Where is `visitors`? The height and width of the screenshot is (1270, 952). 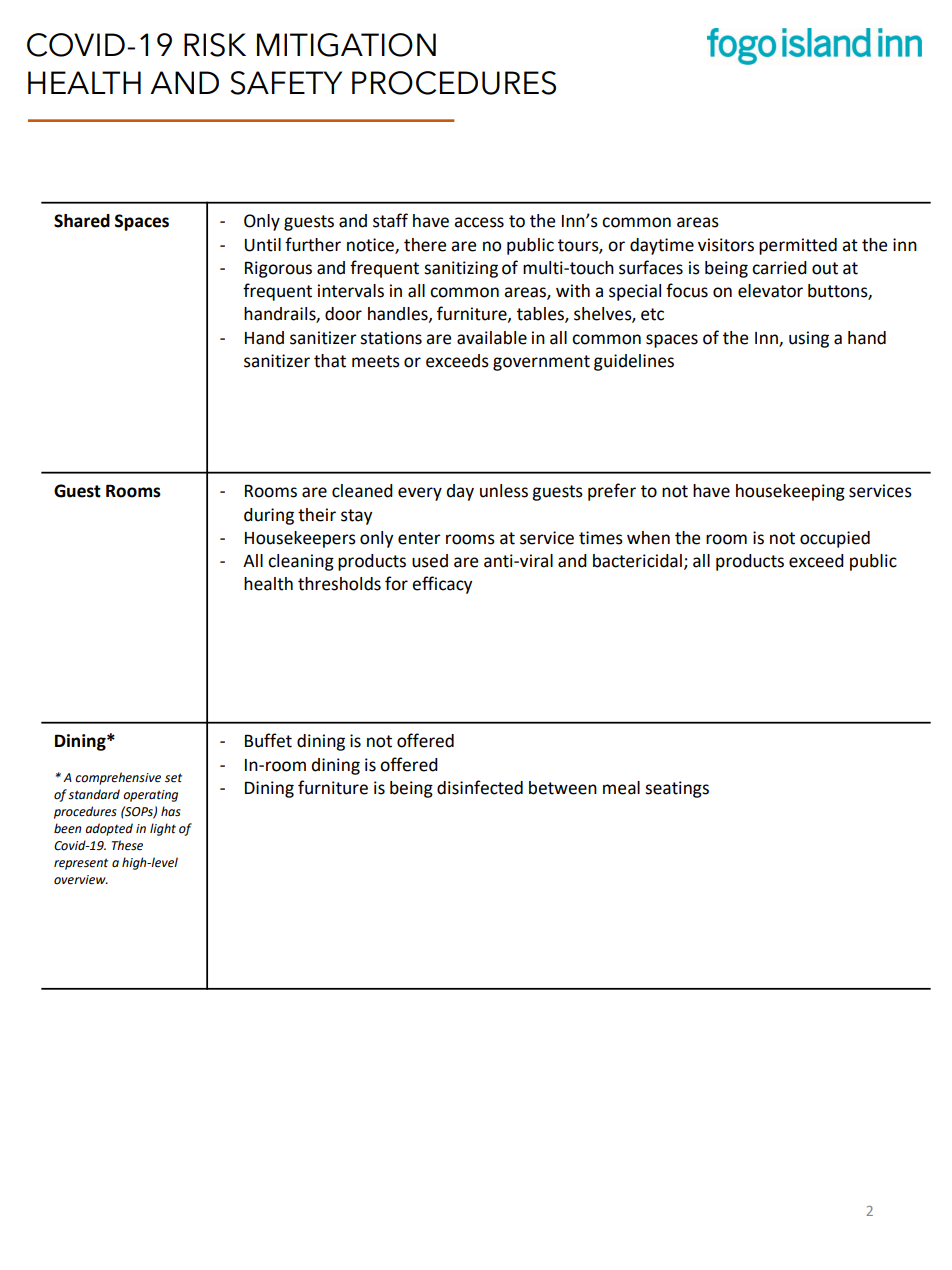 visitors is located at coordinates (726, 245).
